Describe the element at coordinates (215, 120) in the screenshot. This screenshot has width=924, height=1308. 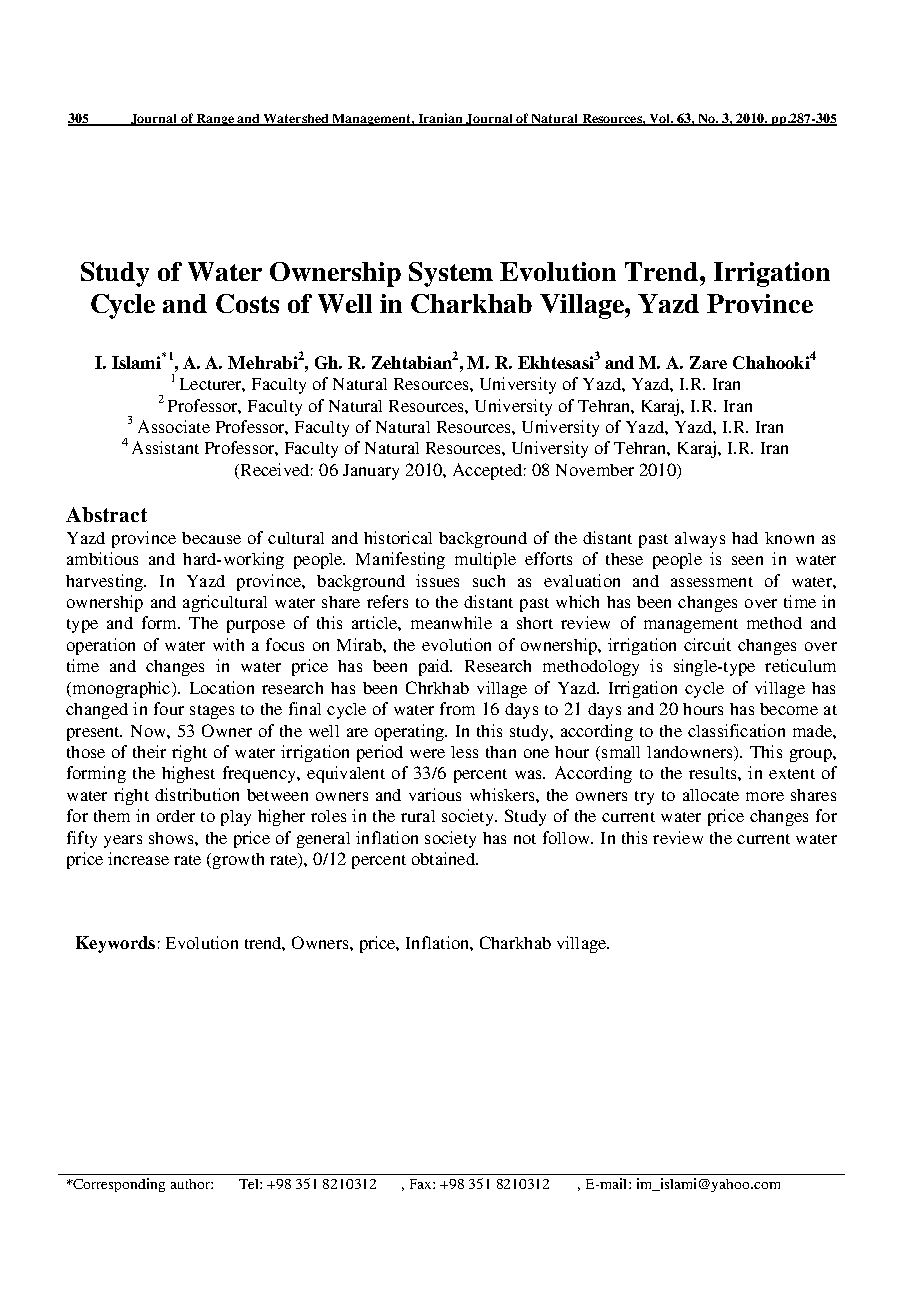
I see `Range` at that location.
